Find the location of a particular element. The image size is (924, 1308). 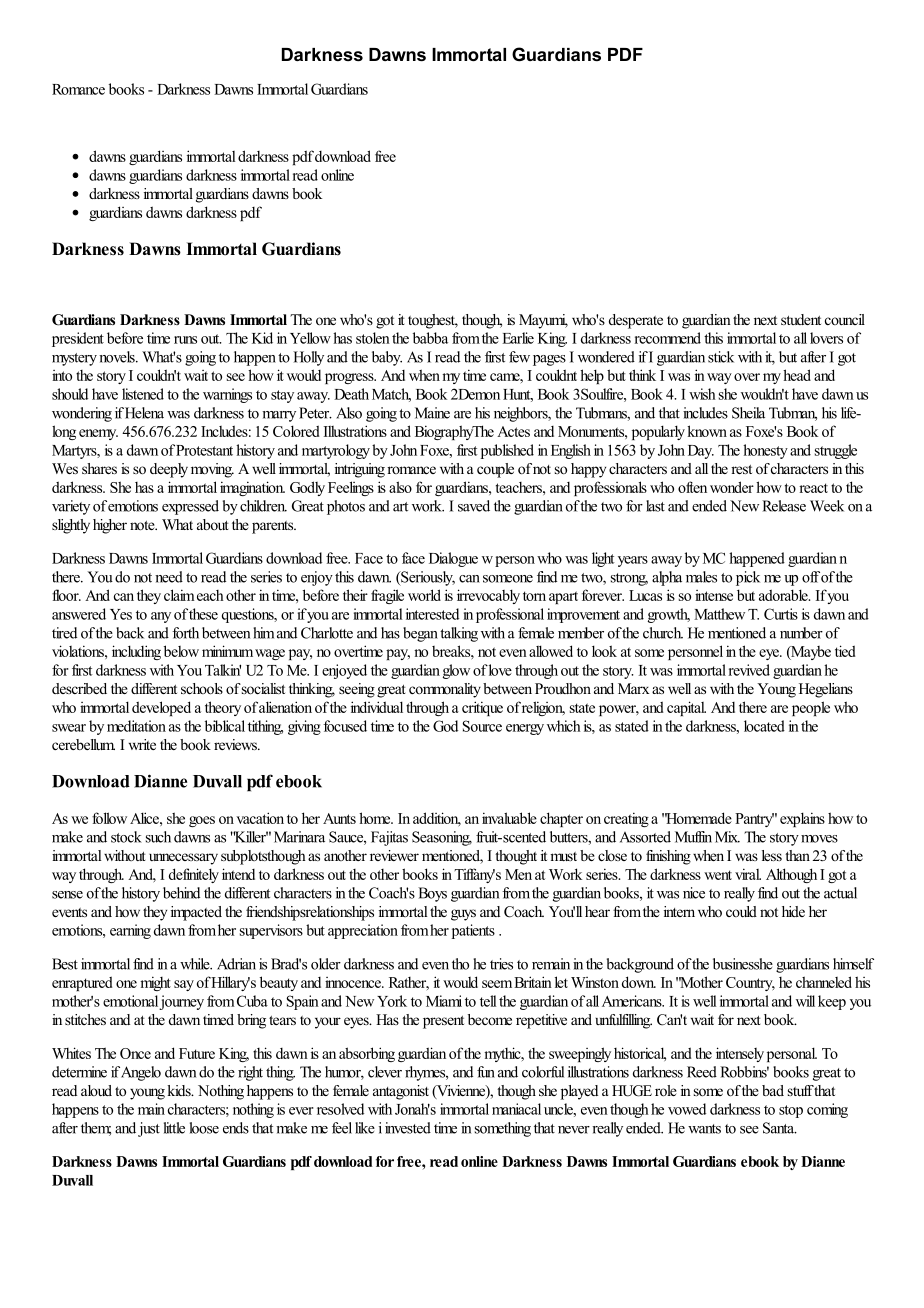

hide is located at coordinates (793, 911).
